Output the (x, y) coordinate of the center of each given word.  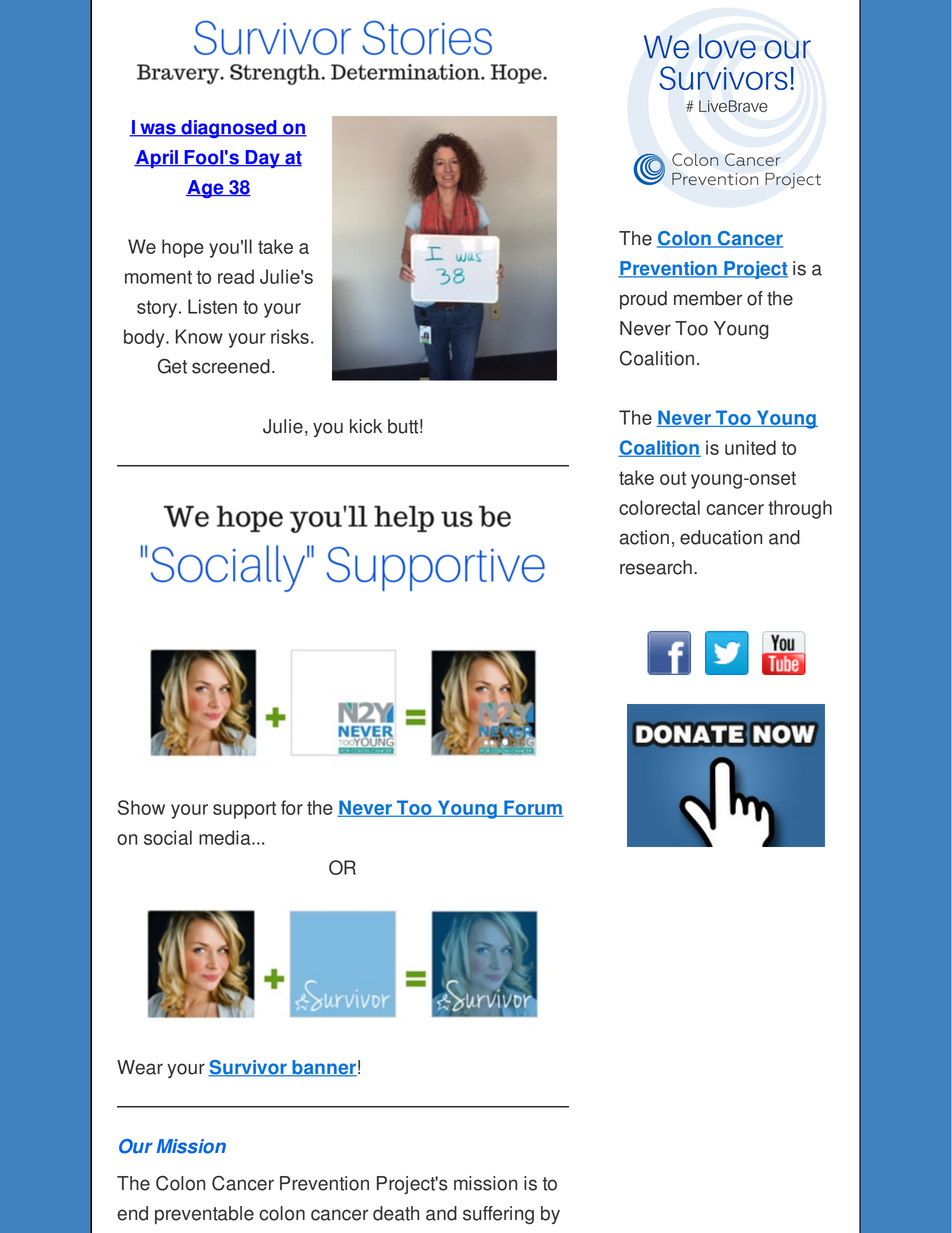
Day (262, 159)
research (656, 567)
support (244, 810)
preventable (204, 1215)
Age (206, 189)
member (708, 298)
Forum (533, 808)
